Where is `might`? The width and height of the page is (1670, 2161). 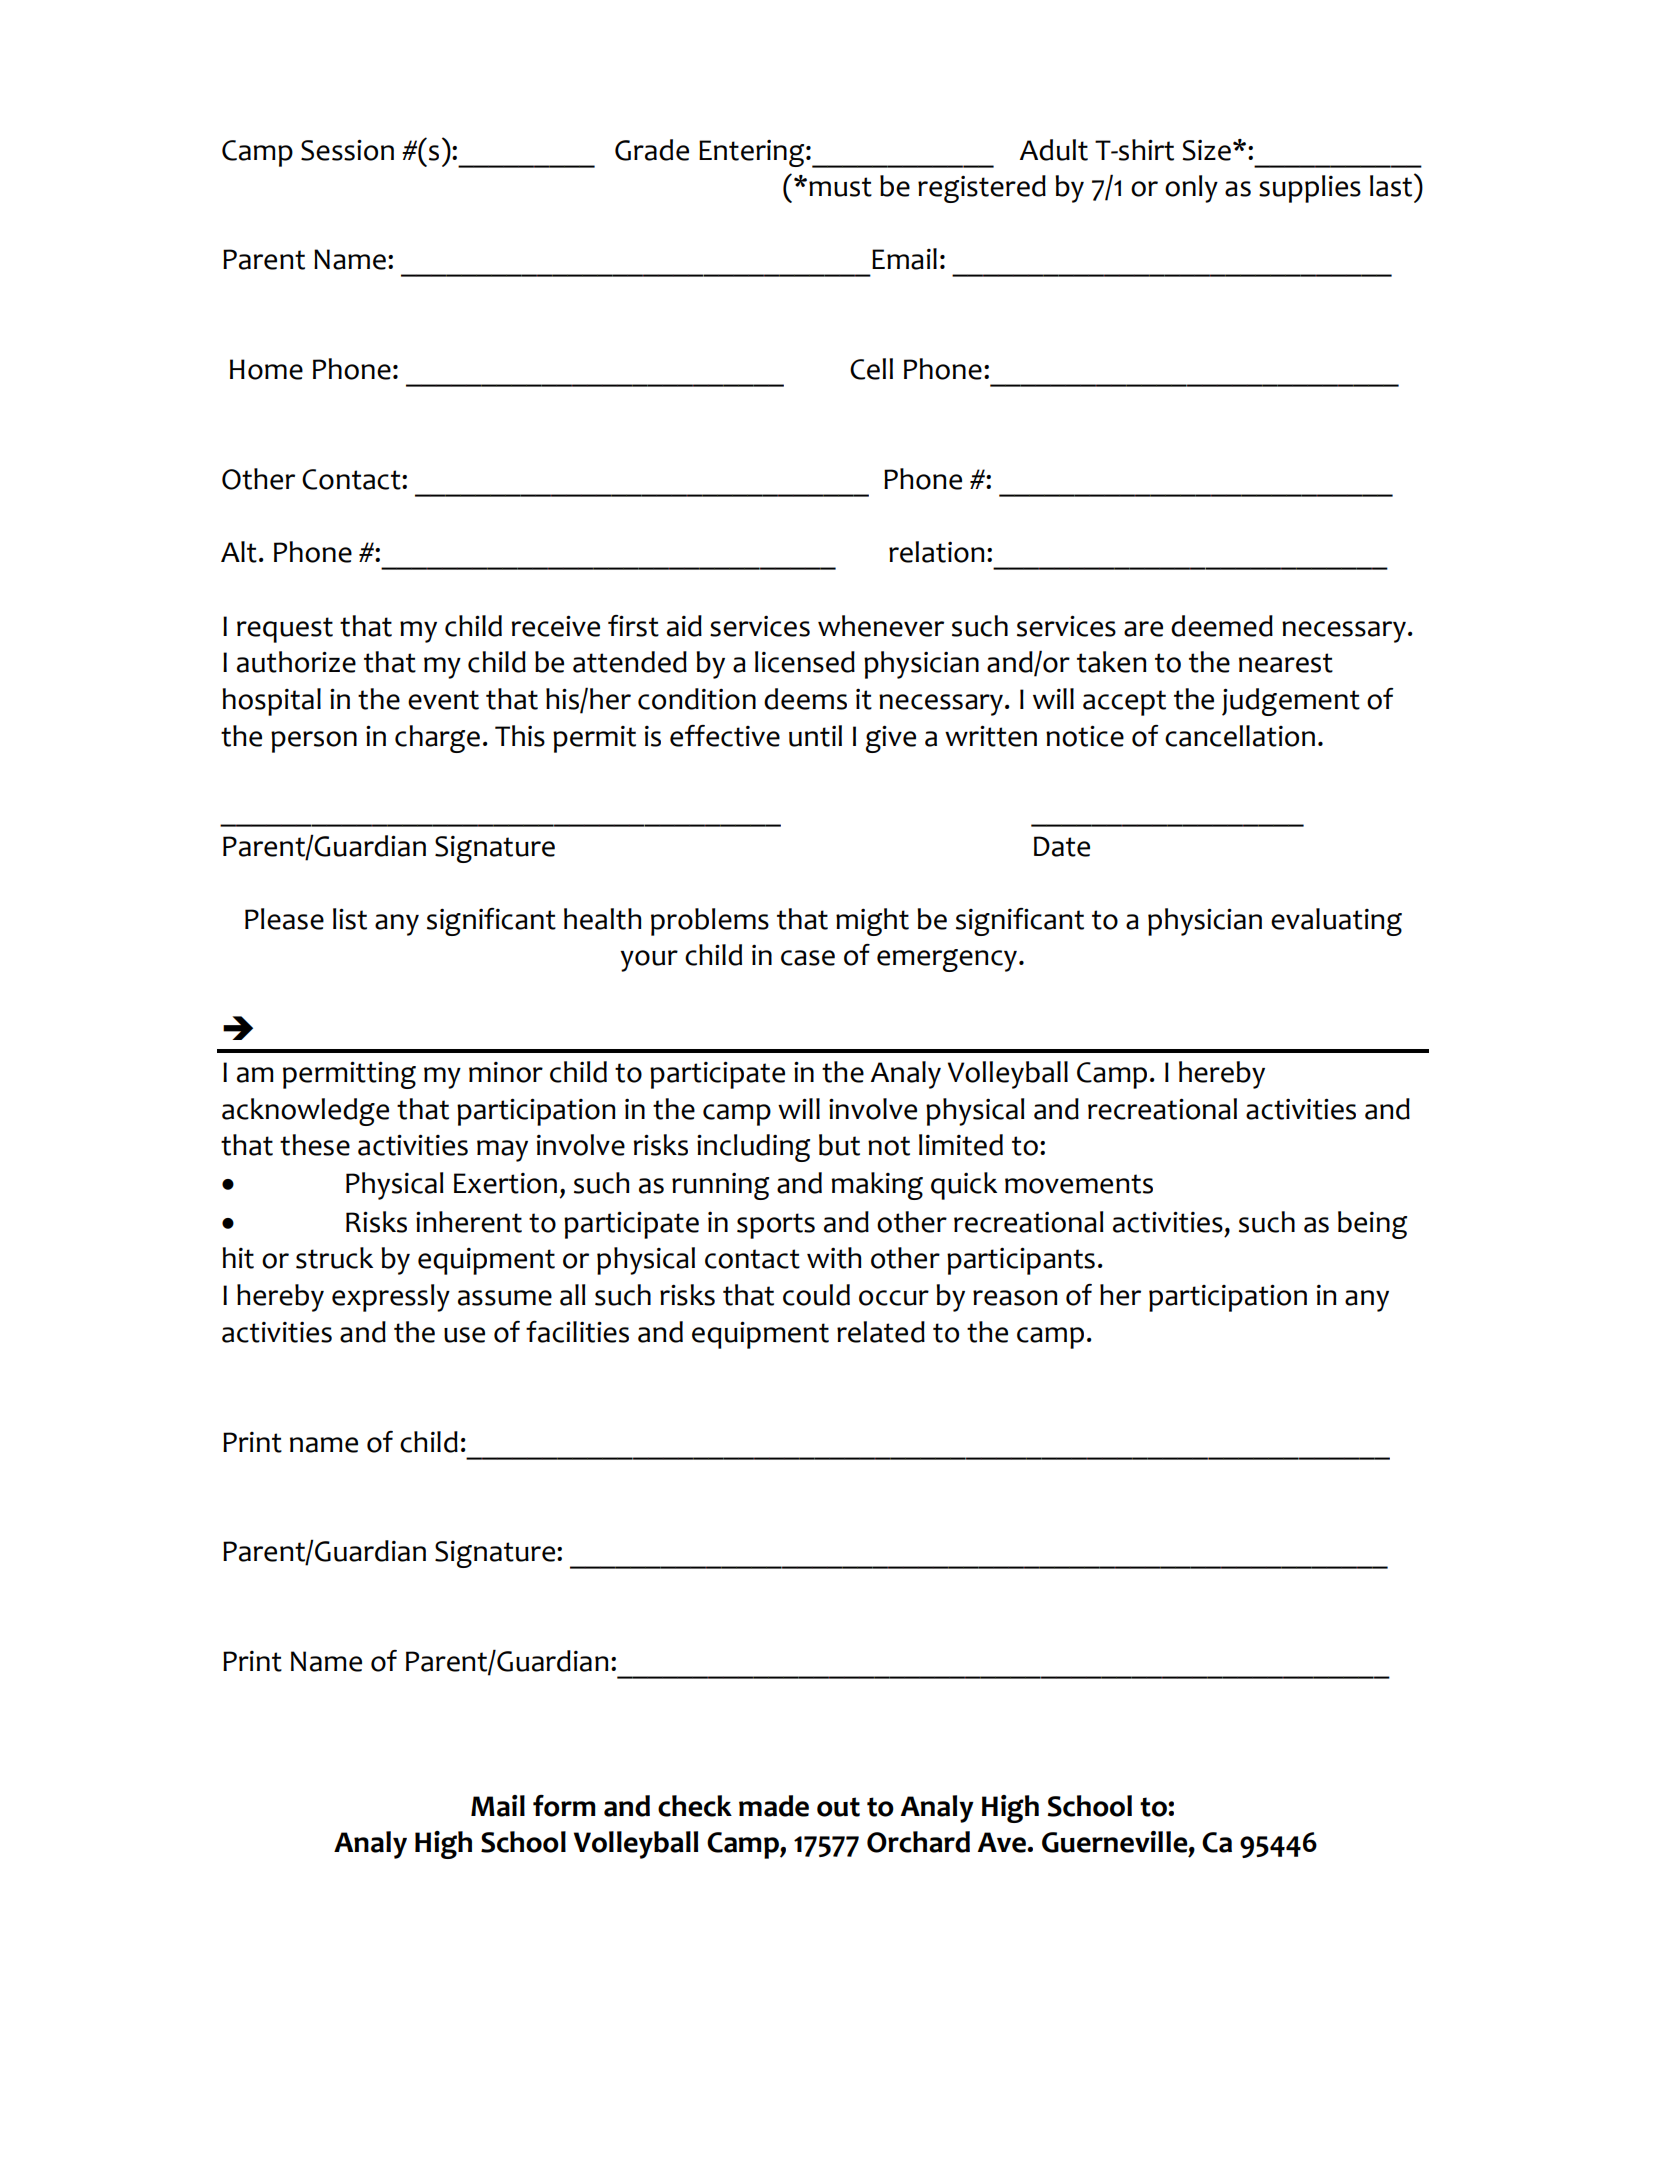
might is located at coordinates (872, 922).
